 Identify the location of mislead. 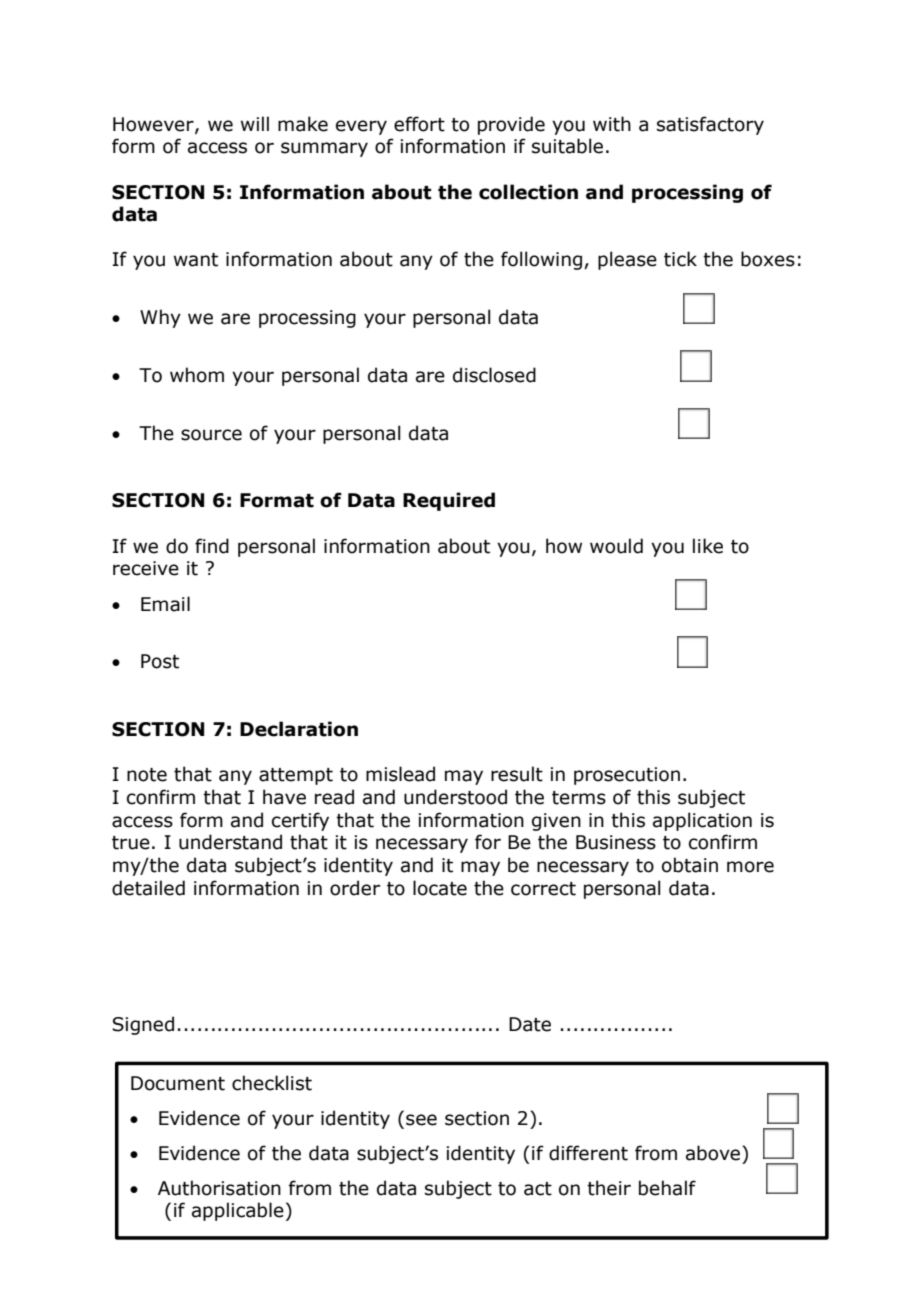
(400, 774).
